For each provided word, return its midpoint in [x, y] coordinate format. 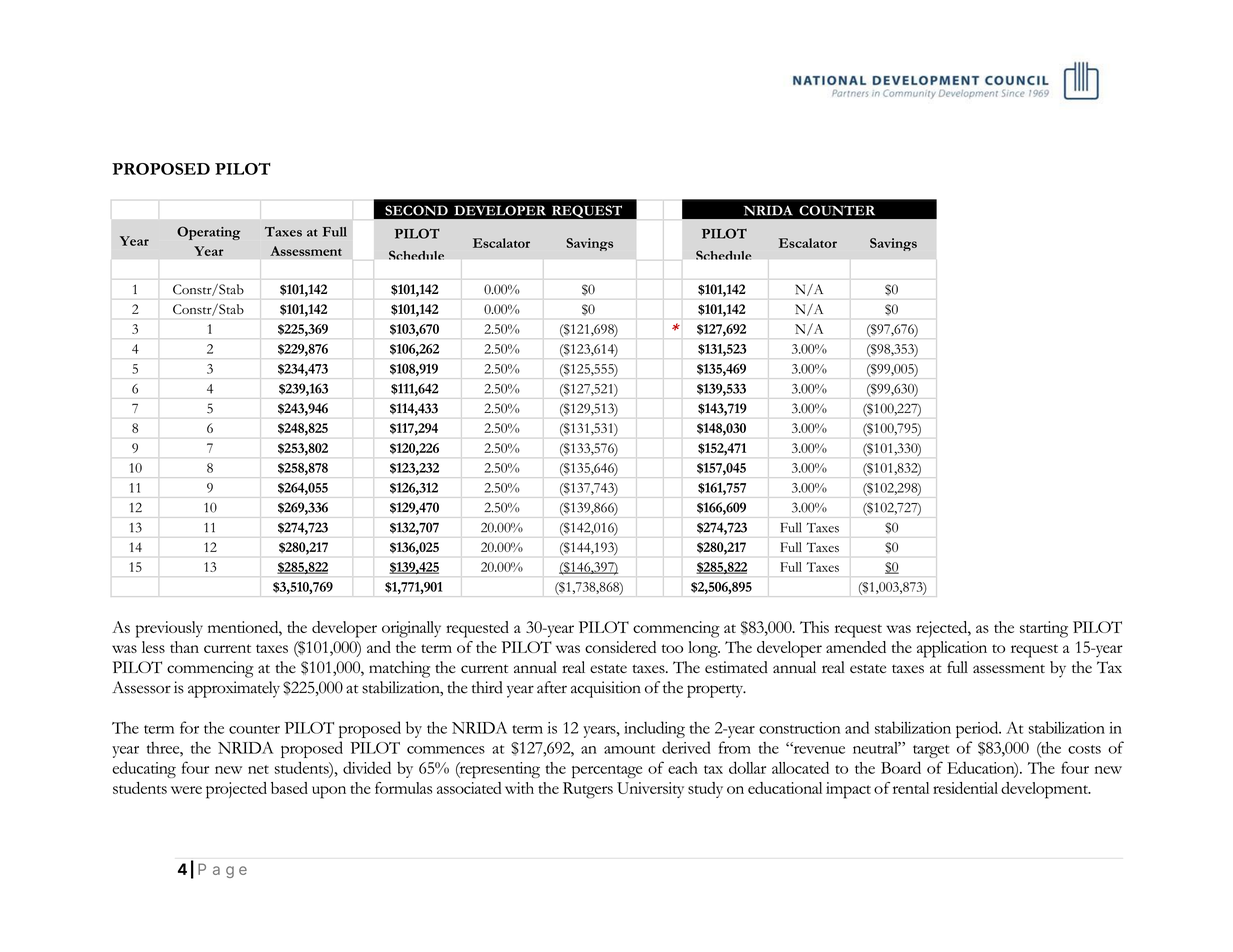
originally [411, 629]
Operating [208, 233]
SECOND [416, 210]
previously [169, 629]
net [258, 769]
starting [1044, 629]
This [814, 627]
